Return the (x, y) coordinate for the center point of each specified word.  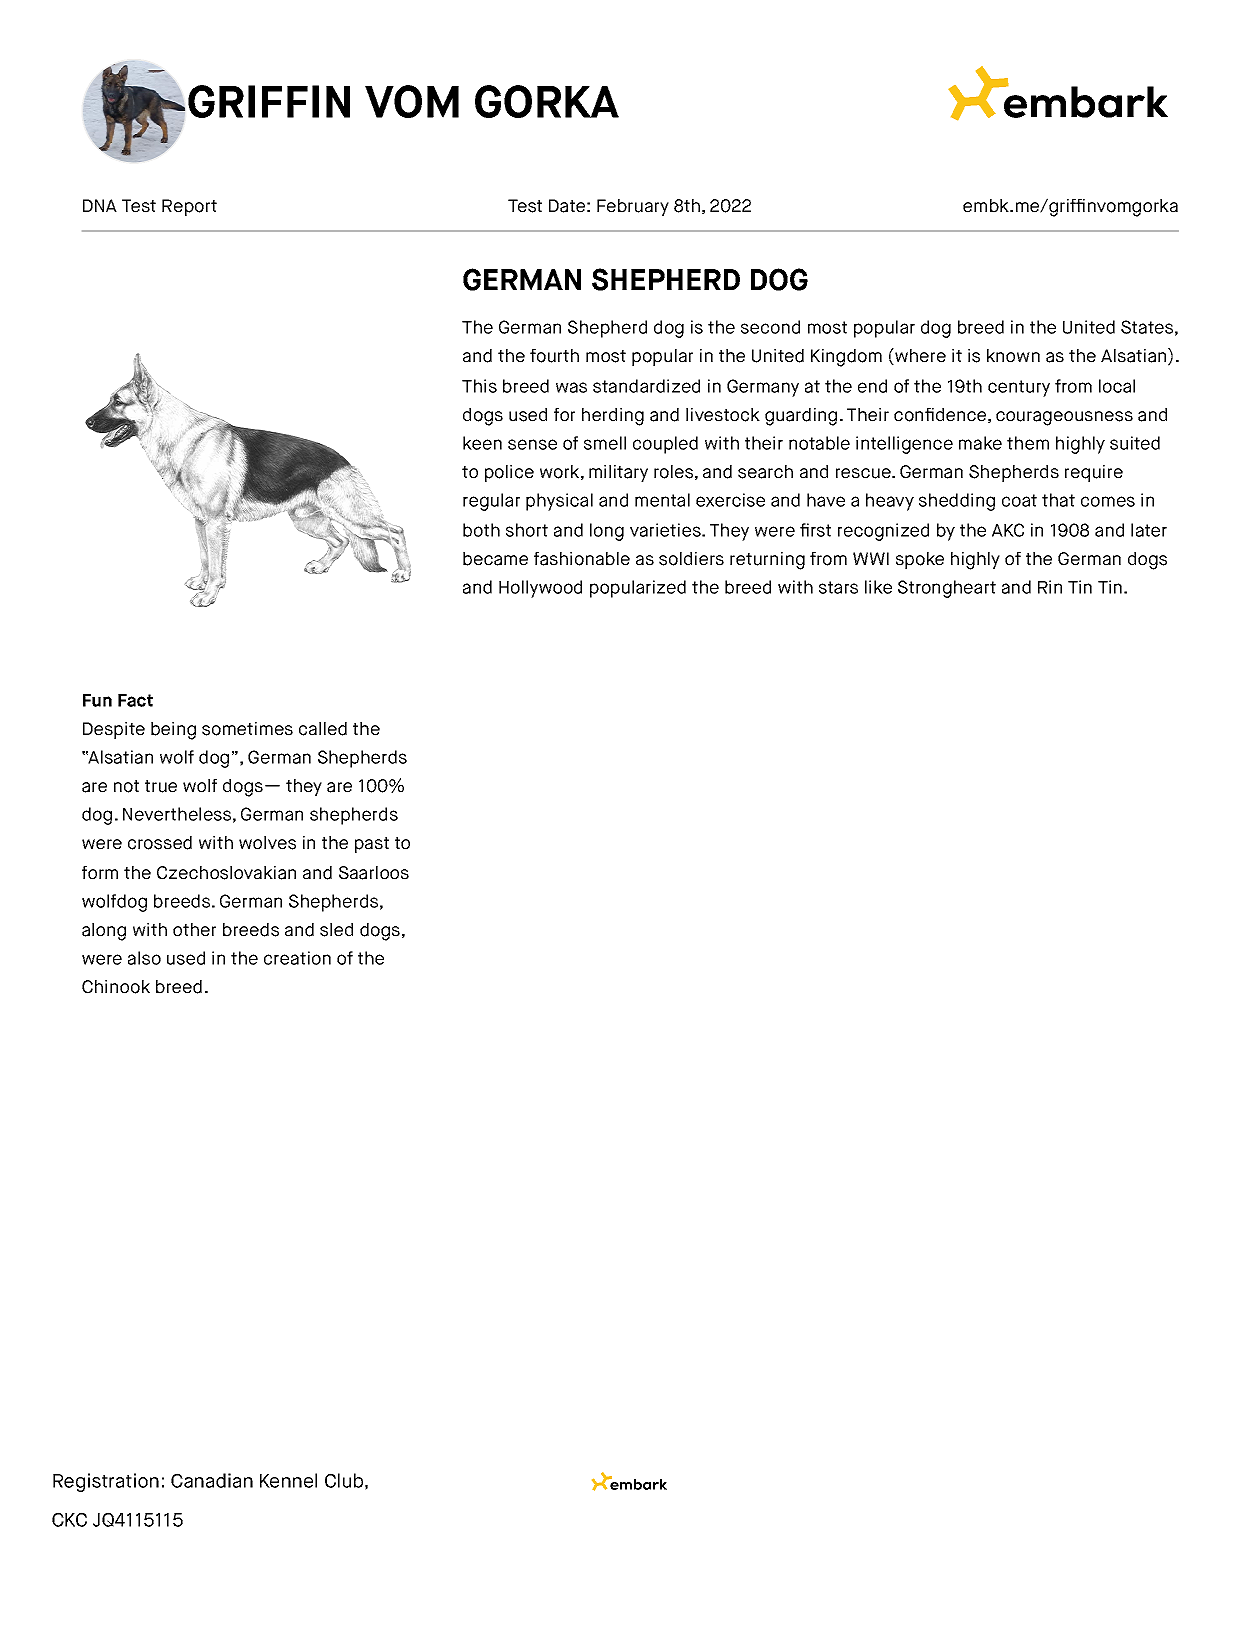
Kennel (288, 1480)
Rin (1050, 587)
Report (189, 207)
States (1147, 327)
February (633, 207)
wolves (267, 843)
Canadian (212, 1480)
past (372, 845)
